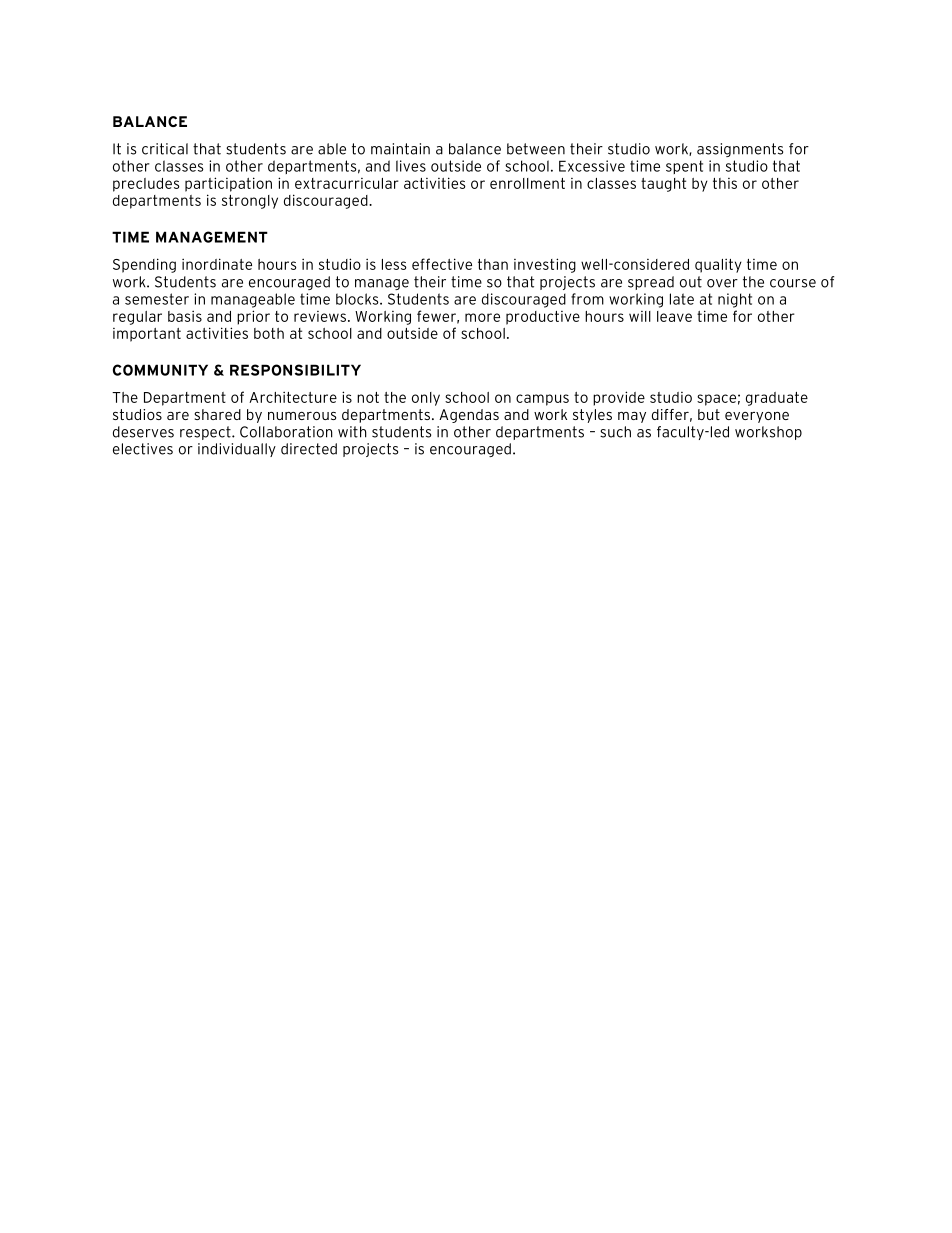  Describe the element at coordinates (740, 150) in the screenshot. I see `assignments` at that location.
